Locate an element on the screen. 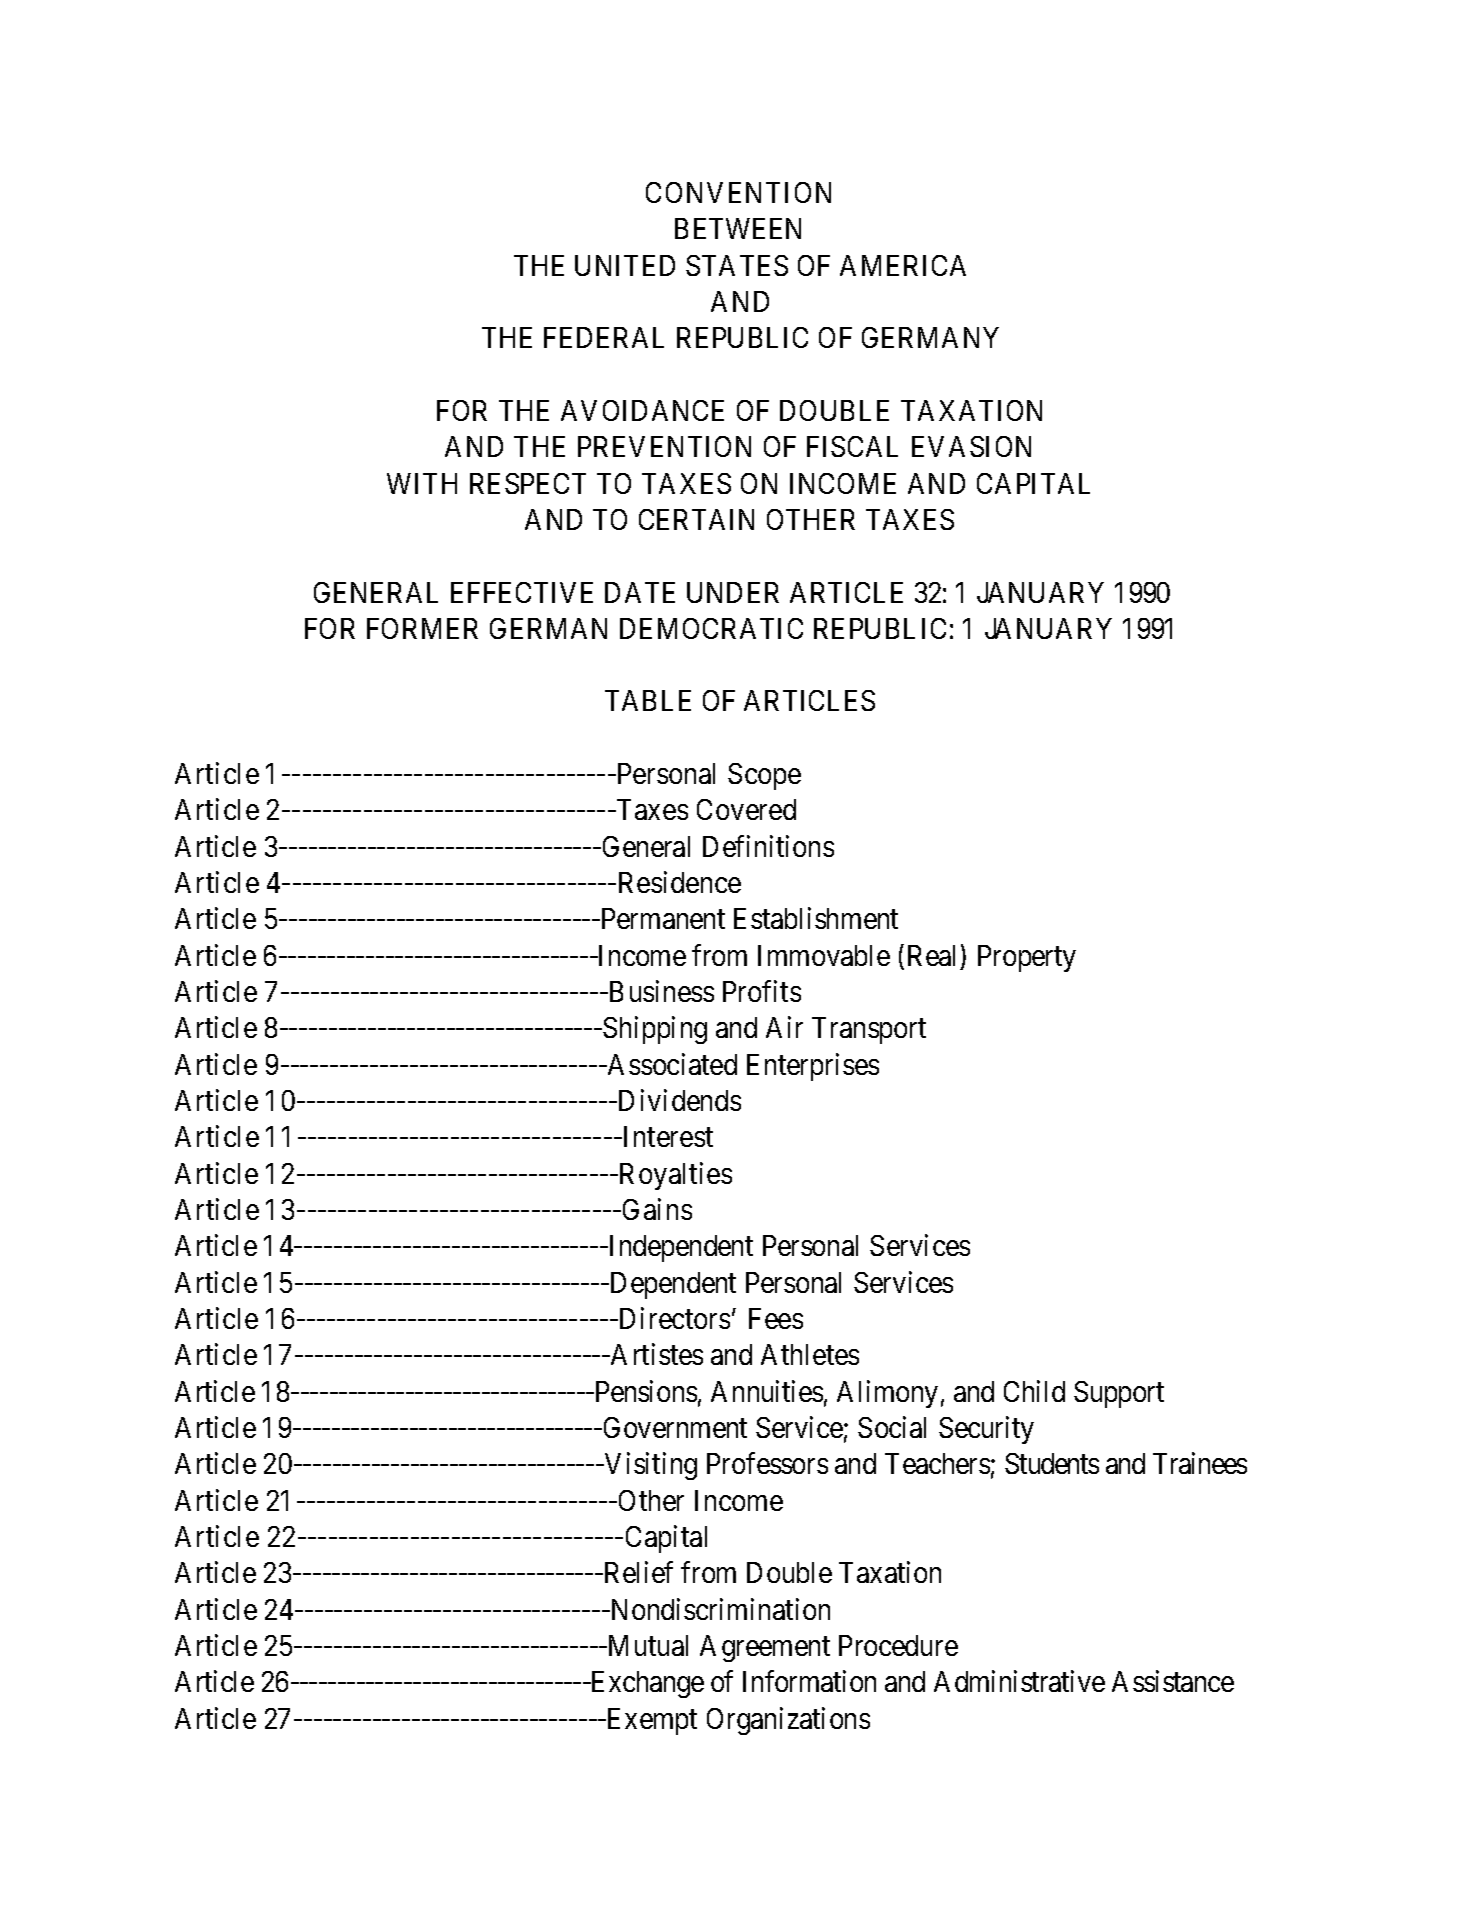 The image size is (1482, 1918). UNITED is located at coordinates (625, 265).
